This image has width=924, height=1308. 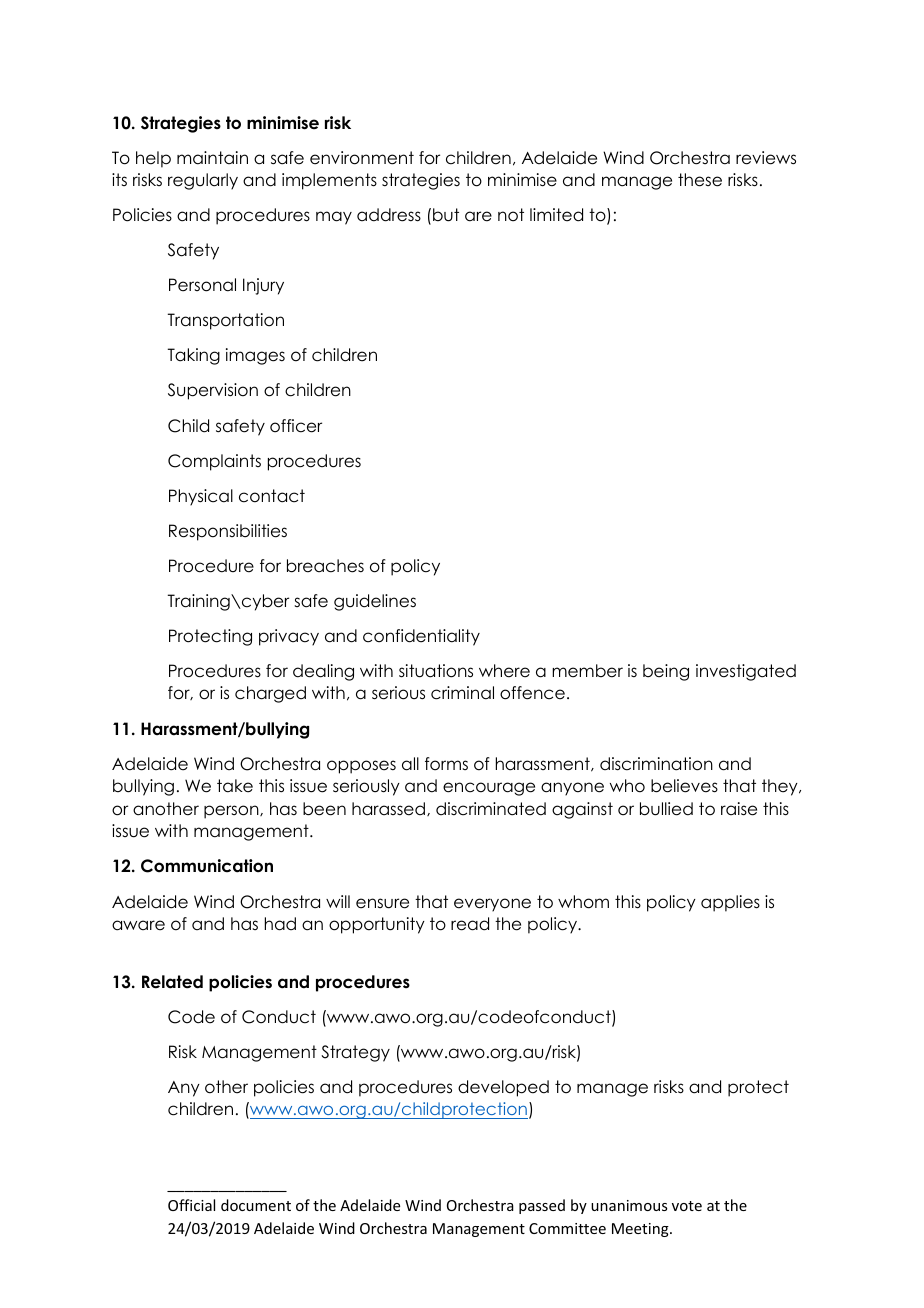 I want to click on passed, so click(x=542, y=1206).
